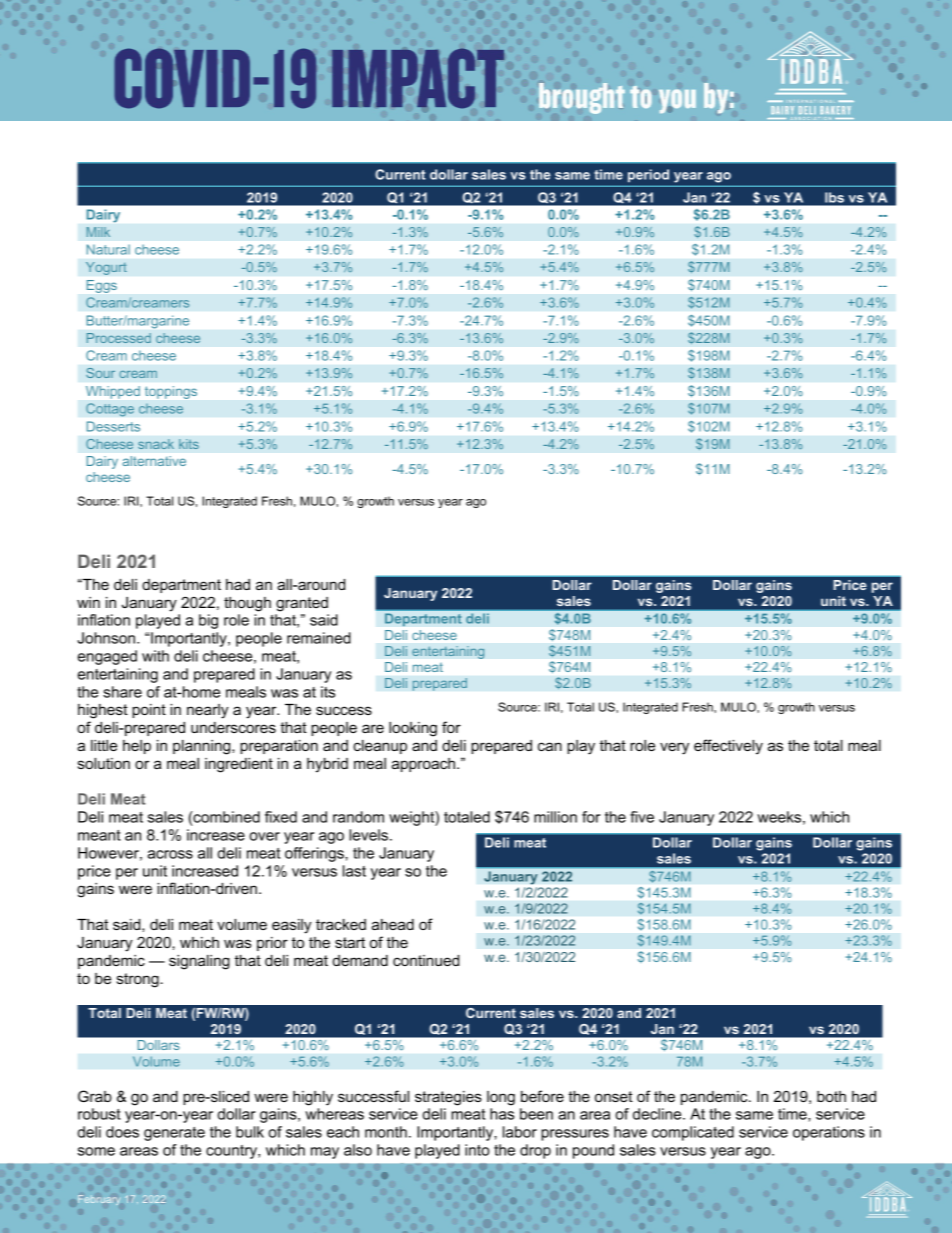  I want to click on effectively, so click(728, 747).
